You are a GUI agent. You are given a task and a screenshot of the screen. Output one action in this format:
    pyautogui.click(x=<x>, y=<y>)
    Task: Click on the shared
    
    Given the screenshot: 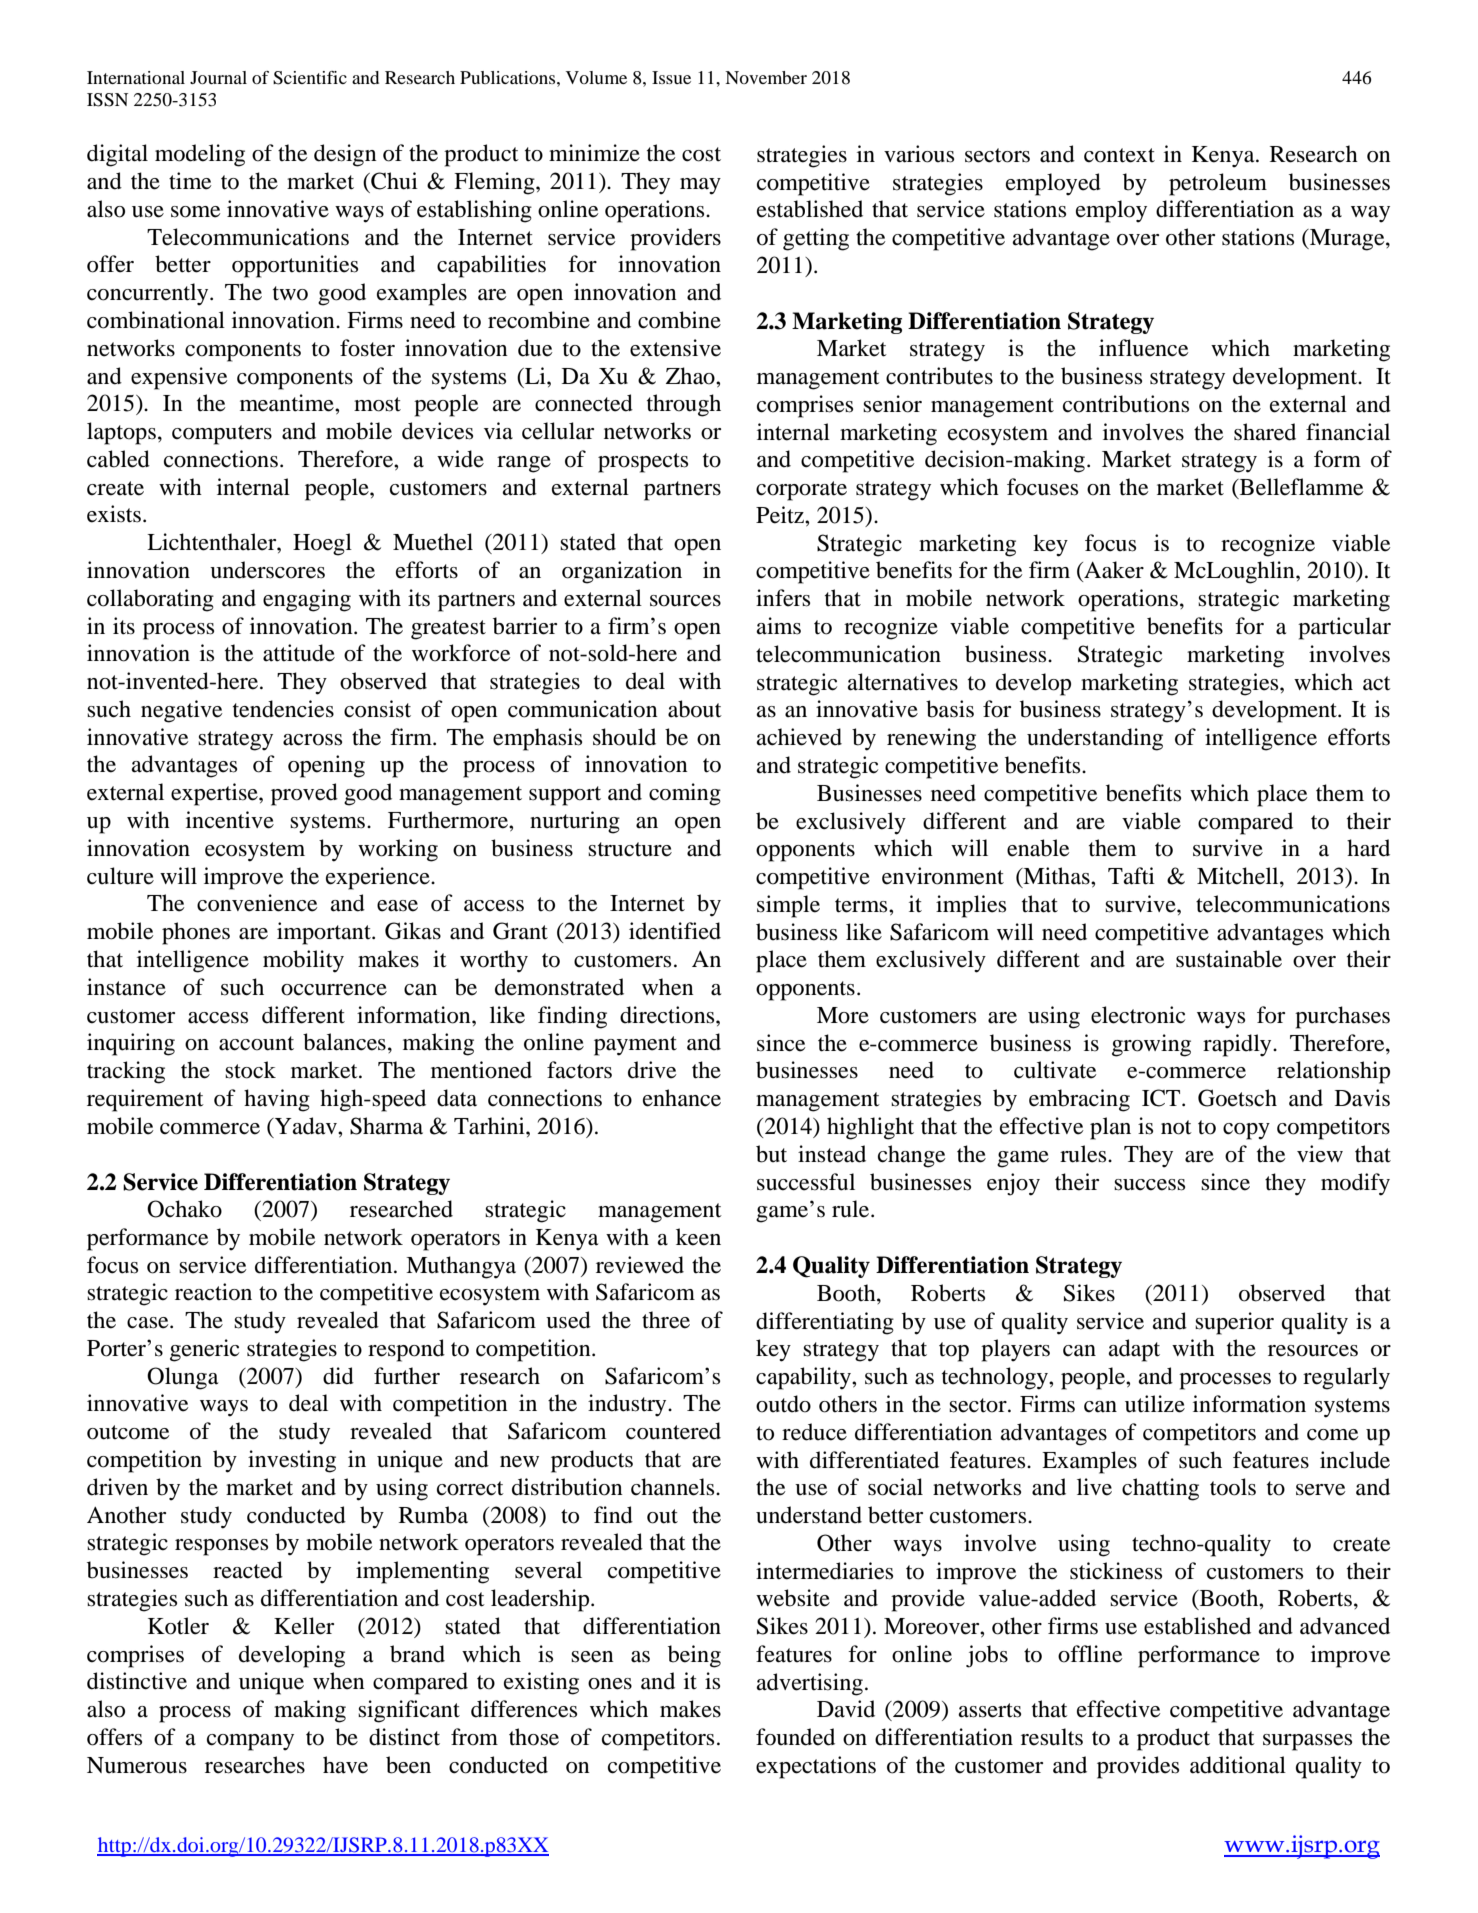 What is the action you would take?
    pyautogui.click(x=1265, y=432)
